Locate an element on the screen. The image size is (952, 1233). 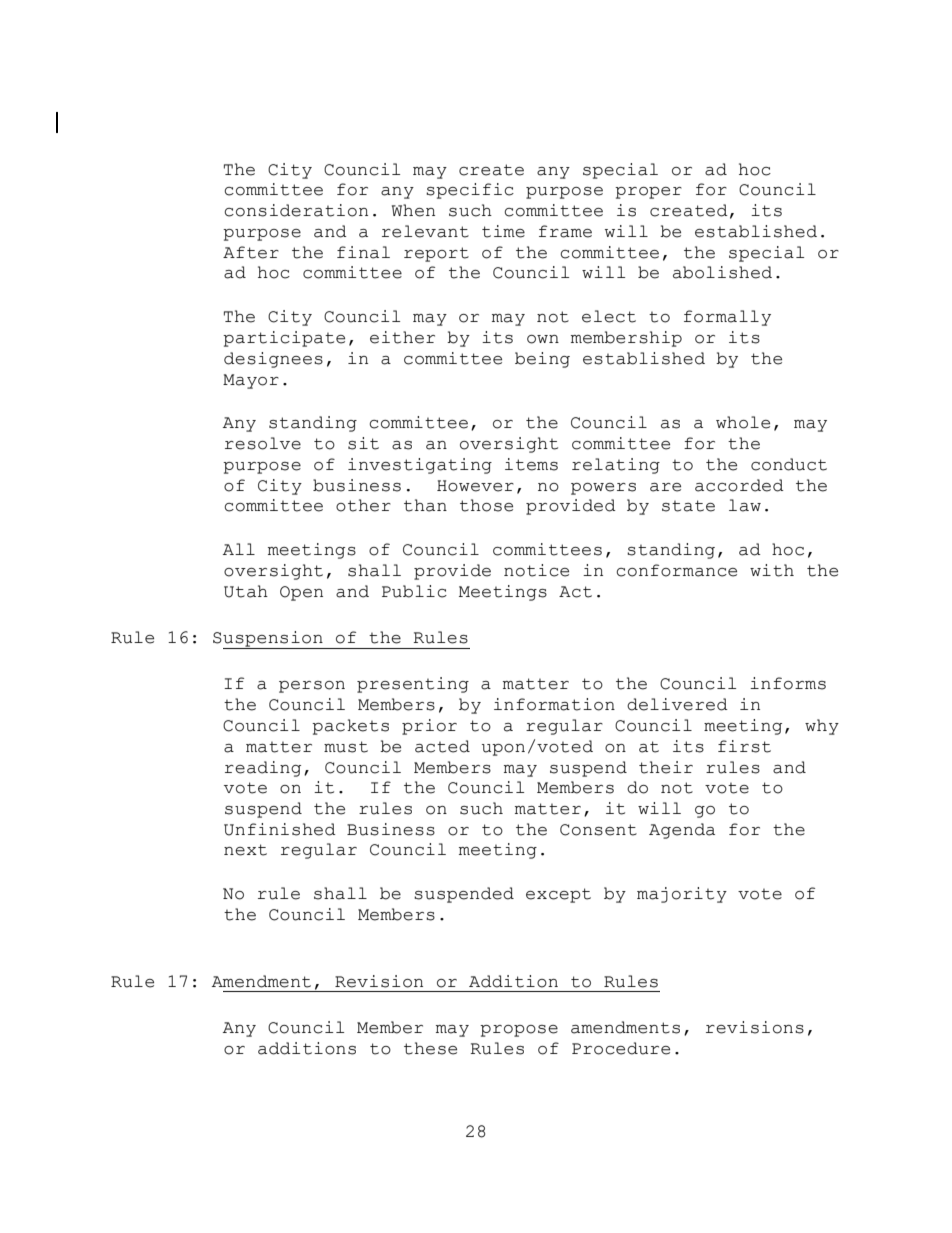
abolished is located at coordinates (722, 272).
